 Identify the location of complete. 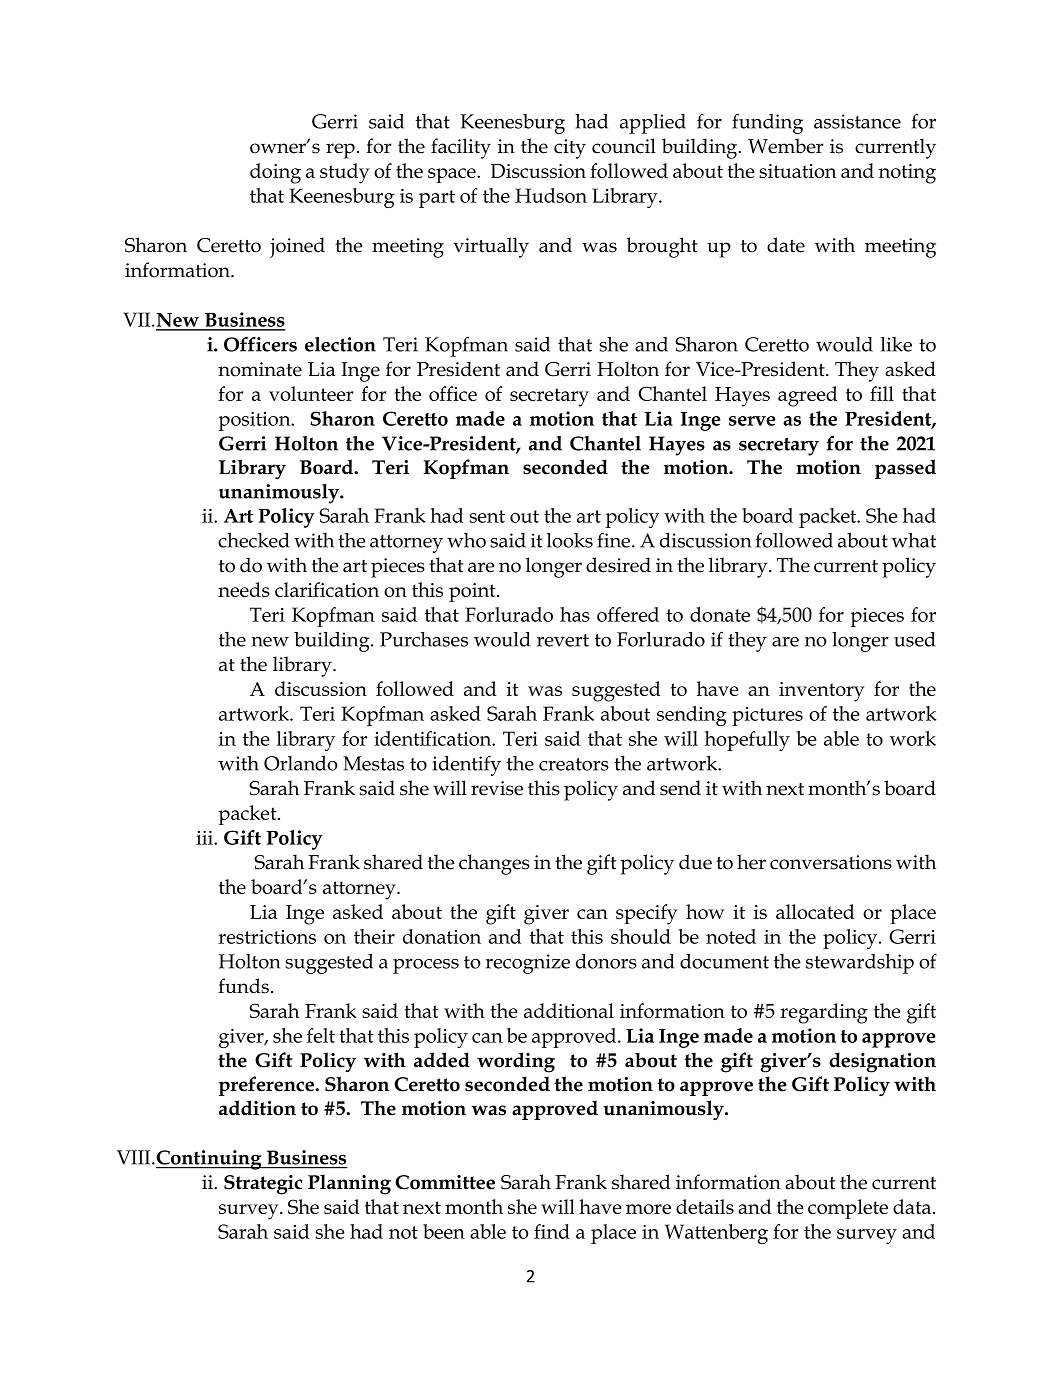
(848, 1209).
